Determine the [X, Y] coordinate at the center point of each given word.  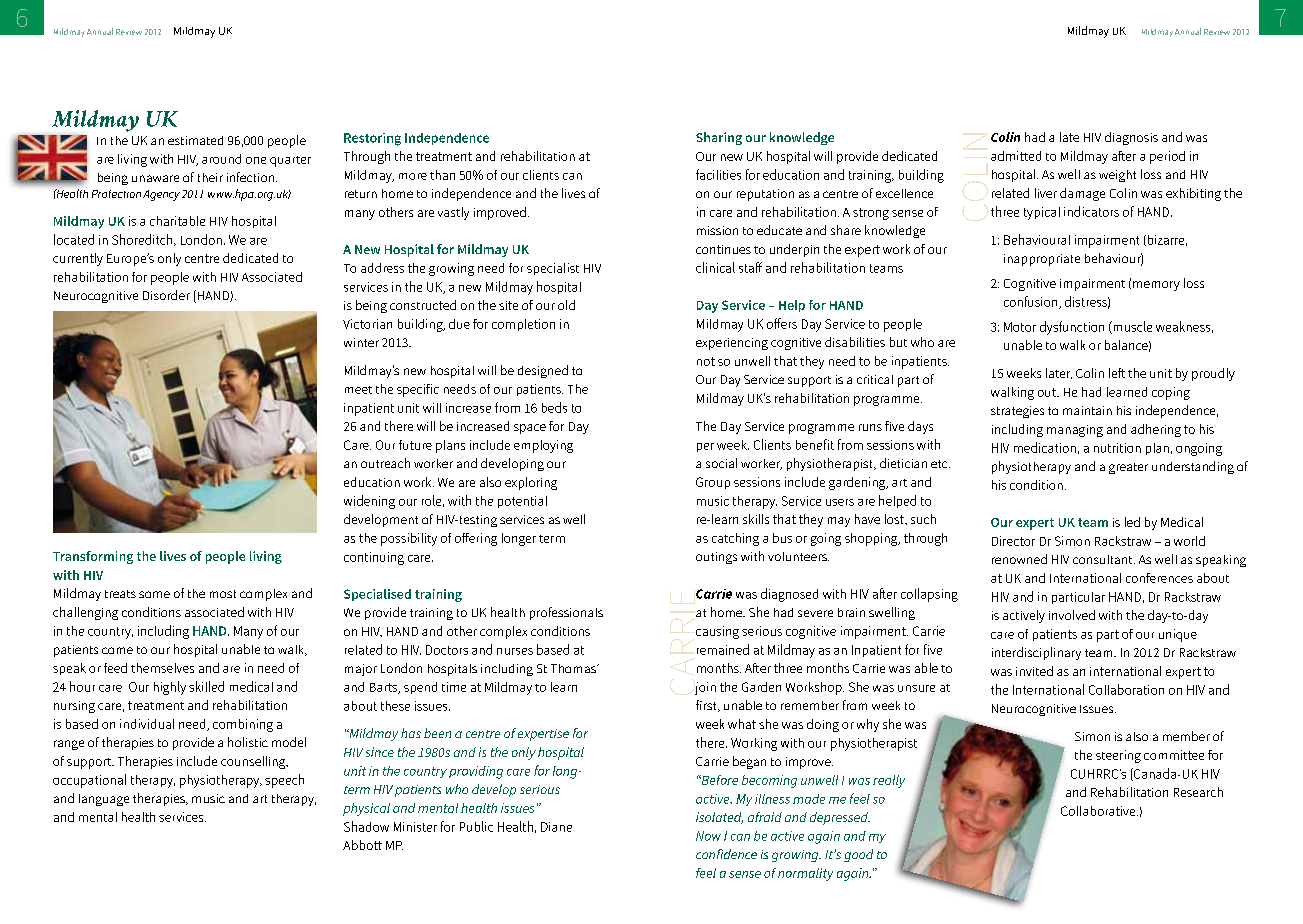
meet [358, 390]
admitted [1016, 156]
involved [1072, 615]
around [221, 159]
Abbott [362, 845]
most [223, 594]
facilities [718, 174]
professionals [566, 613]
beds [554, 407]
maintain [1087, 410]
